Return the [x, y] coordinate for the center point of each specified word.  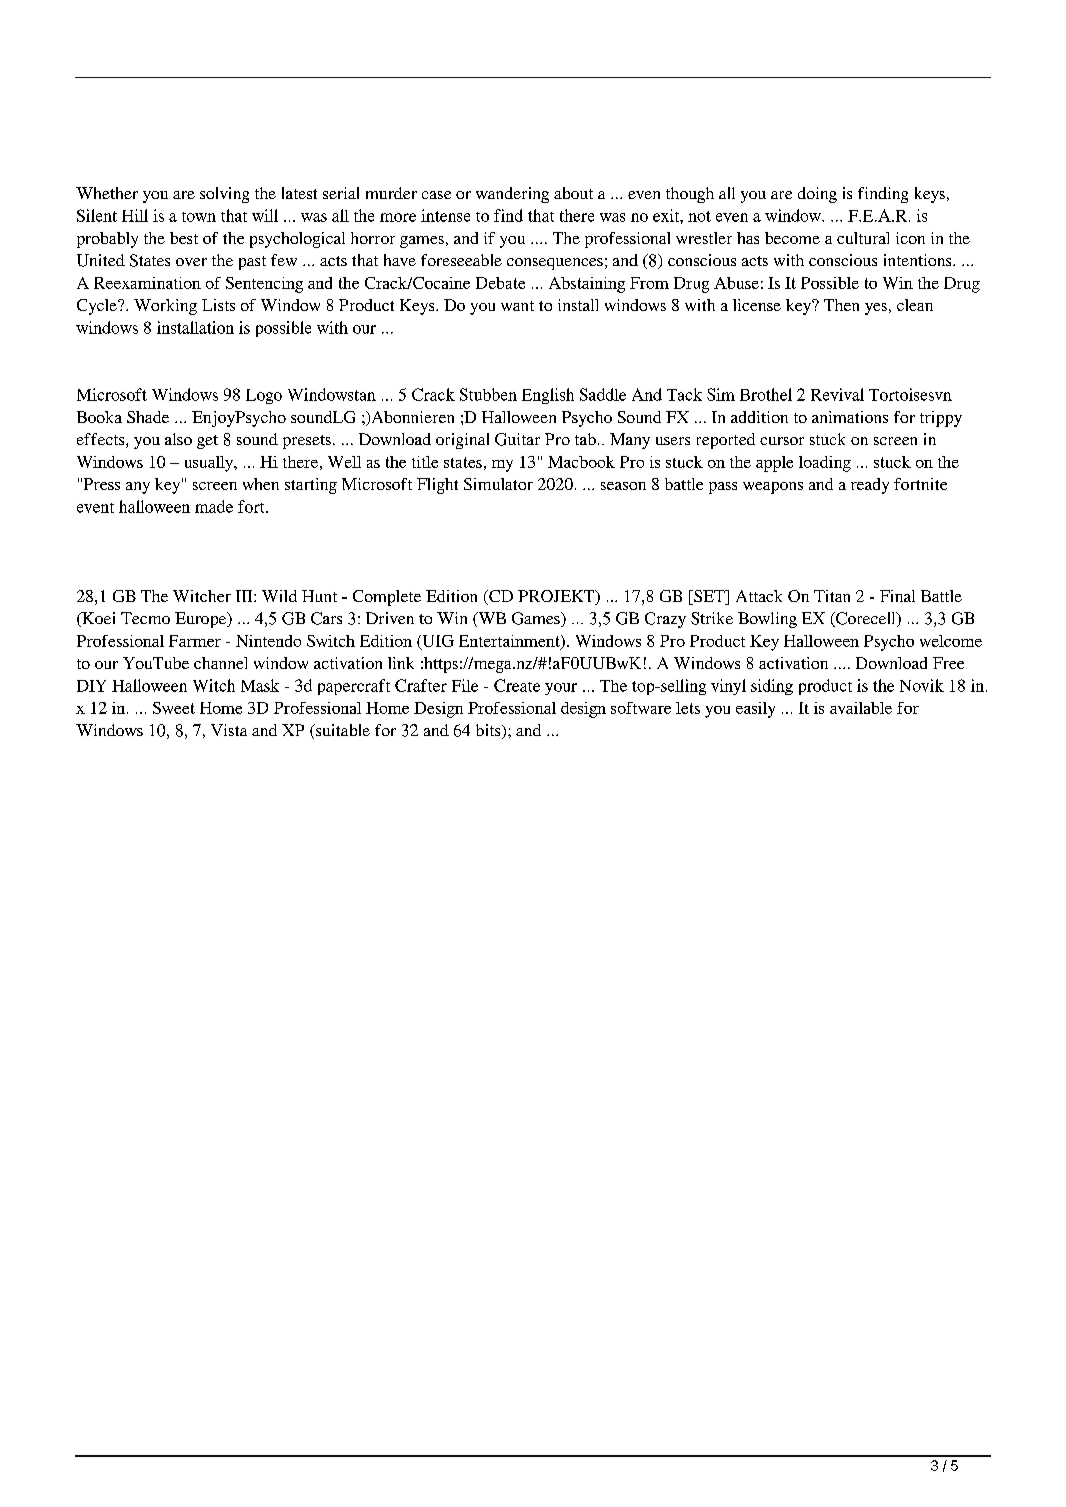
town [199, 217]
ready [870, 486]
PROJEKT [557, 597]
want [517, 306]
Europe [202, 620]
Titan [832, 596]
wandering [512, 195]
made [214, 506]
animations [850, 417]
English [548, 396]
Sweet [174, 708]
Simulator [498, 484]
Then [841, 305]
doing [817, 195]
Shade [148, 417]
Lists [218, 305]
